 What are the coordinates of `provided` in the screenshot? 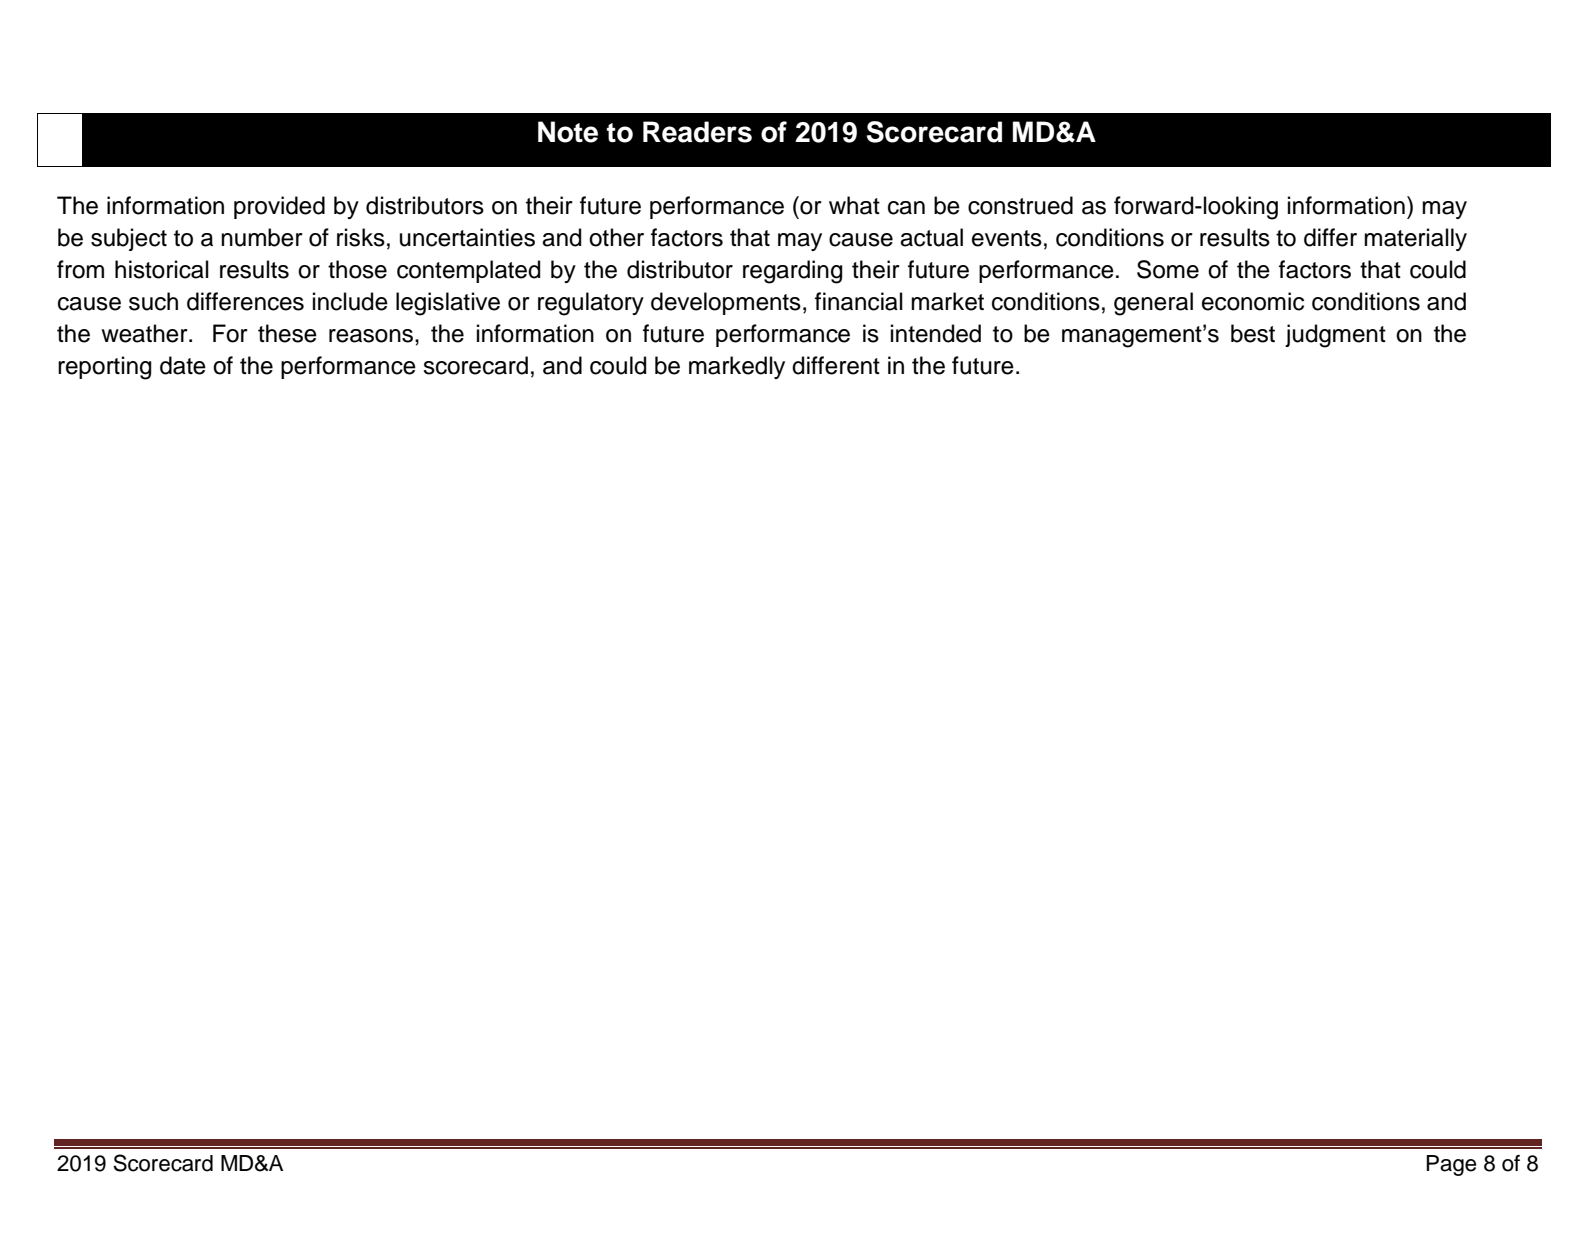 It's located at (279, 207).
